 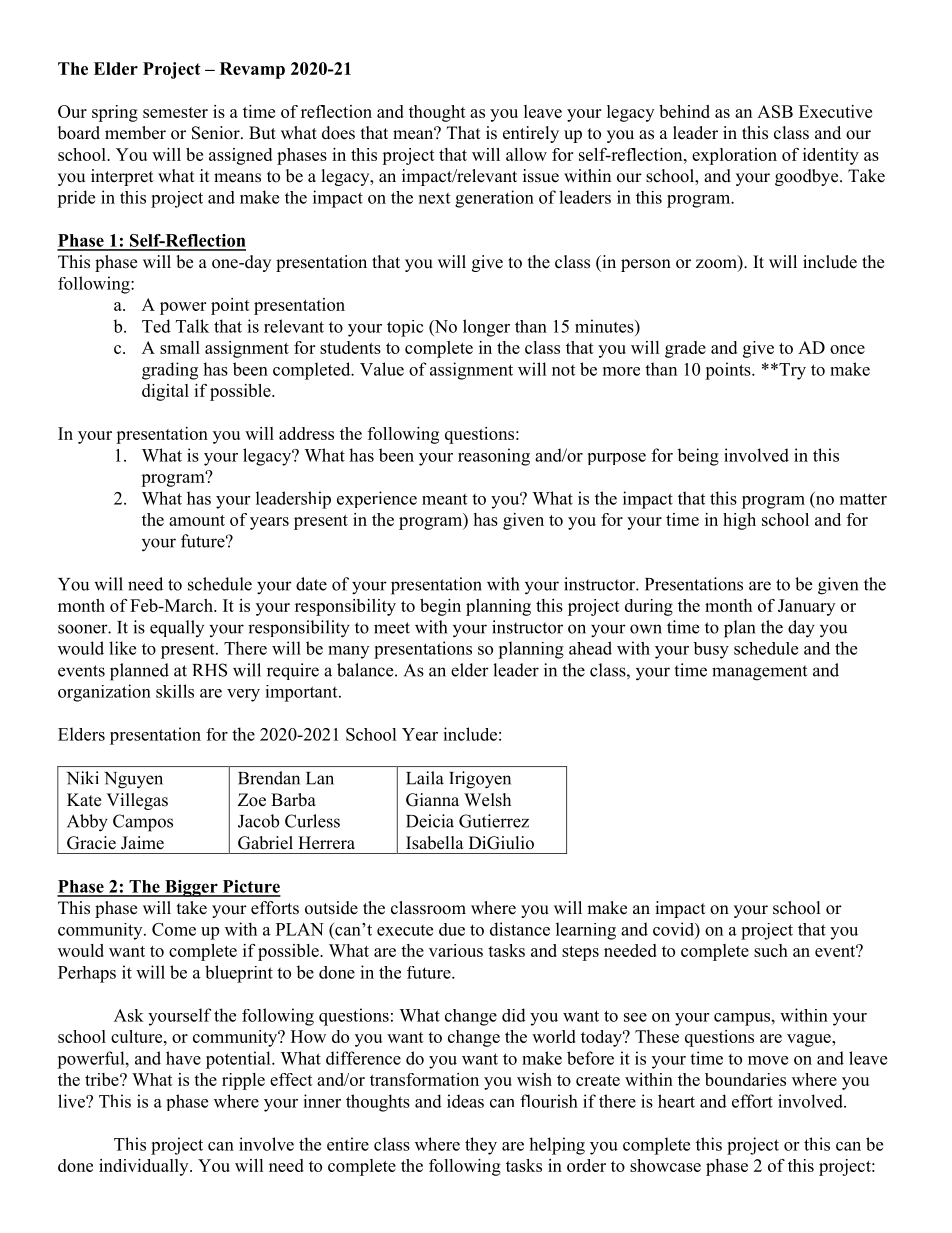 I want to click on digital, so click(x=165, y=392).
